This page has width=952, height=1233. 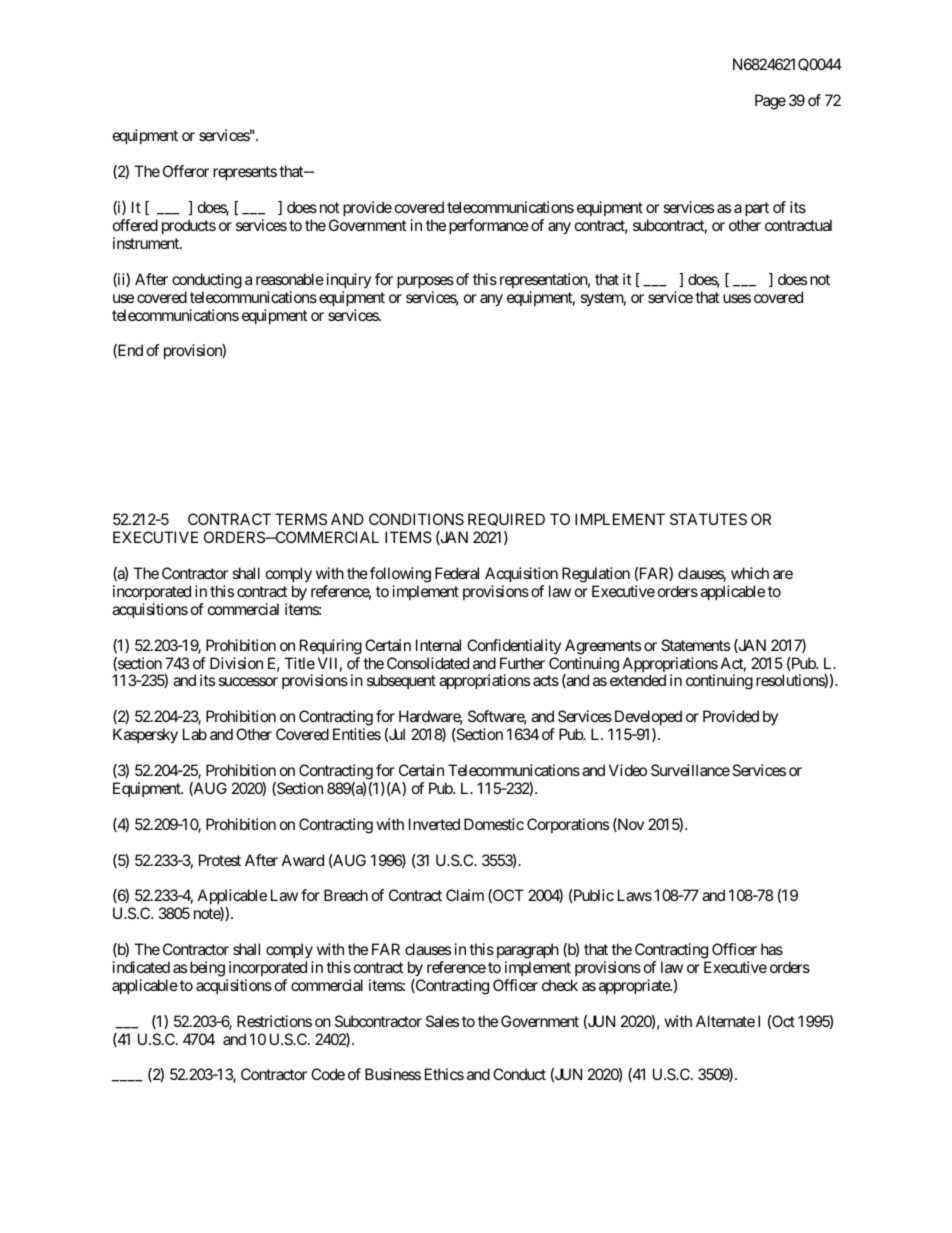 I want to click on Page, so click(x=770, y=102).
